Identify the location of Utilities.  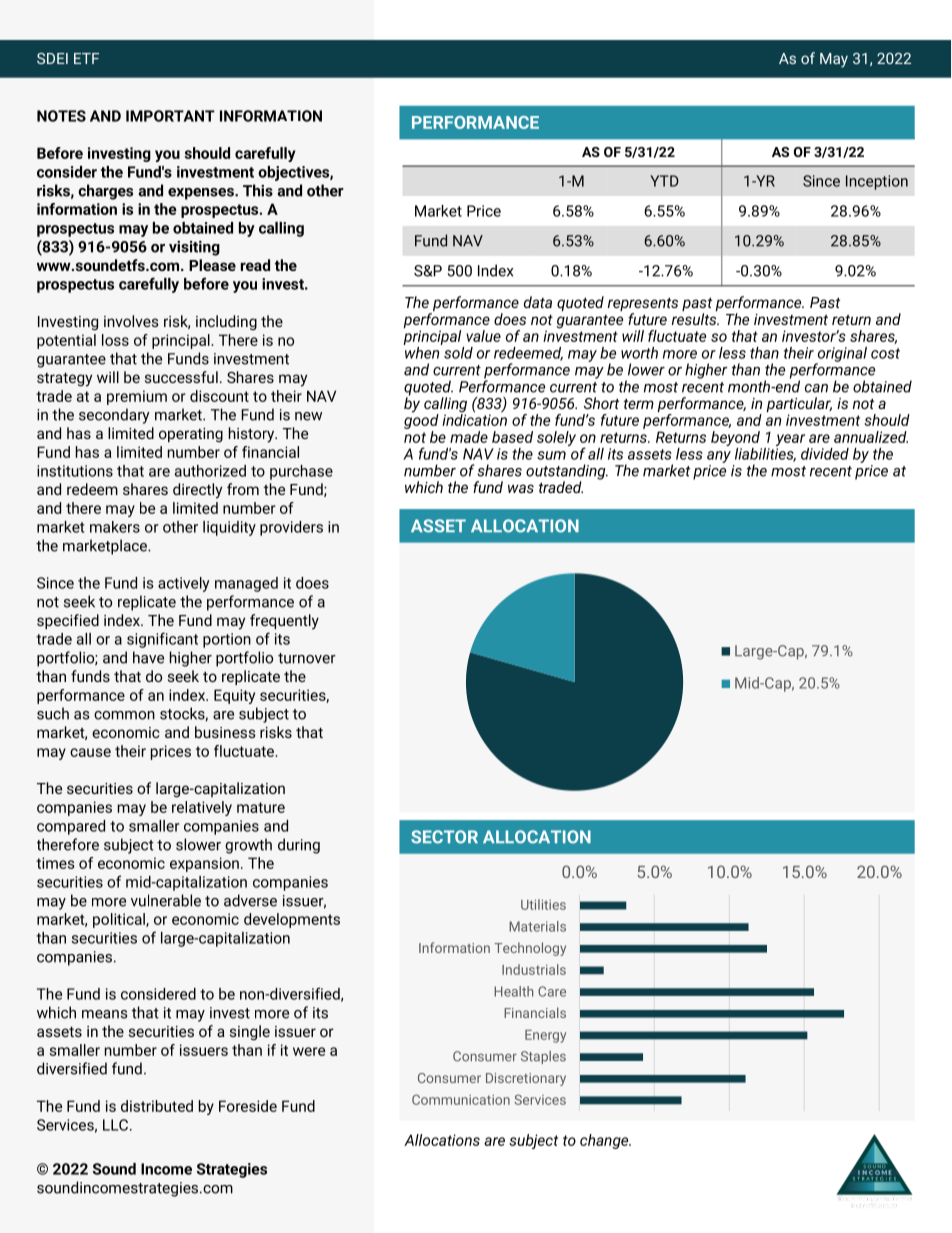
(543, 904).
